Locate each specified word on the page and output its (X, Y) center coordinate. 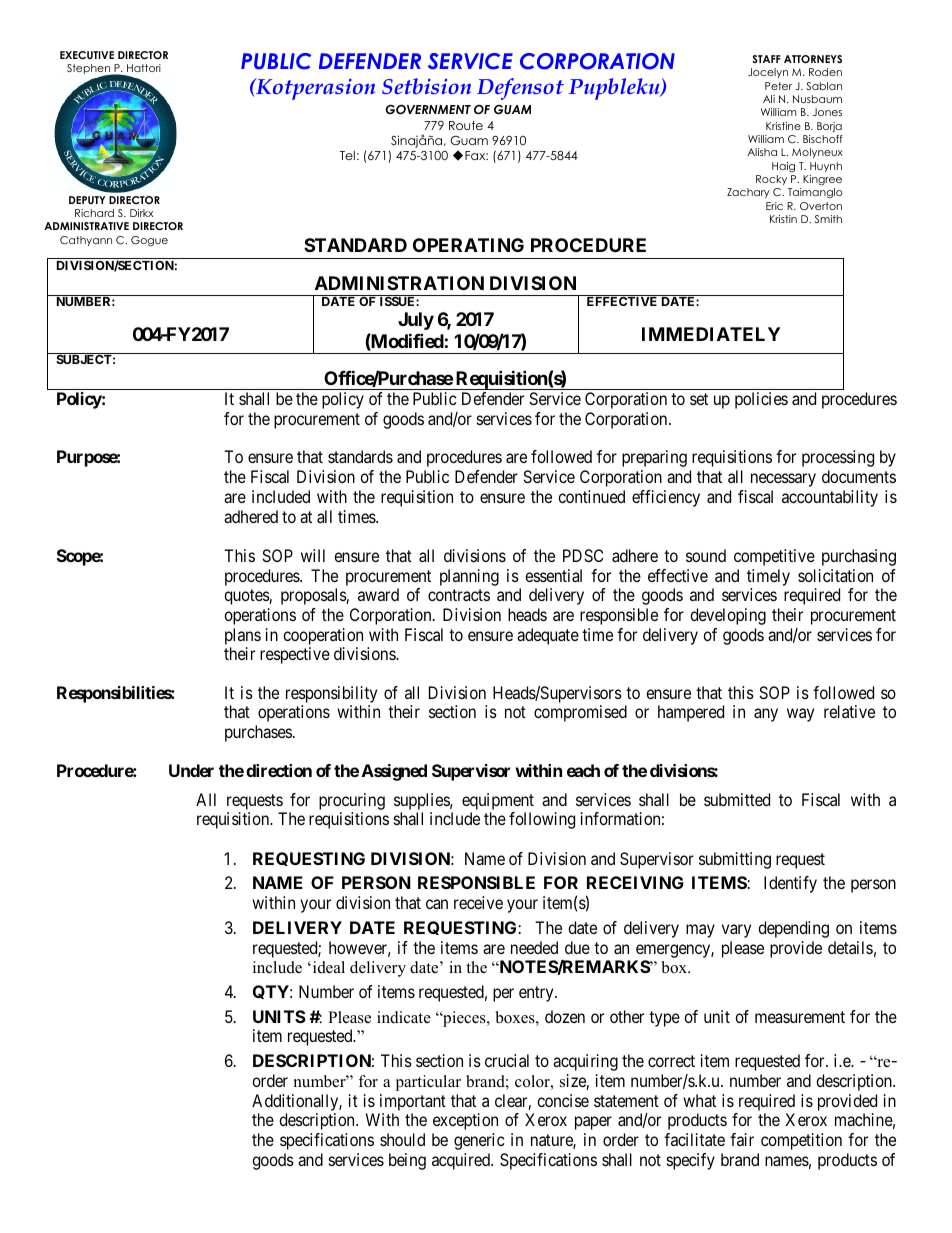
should (402, 1139)
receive (478, 902)
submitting (735, 860)
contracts (459, 595)
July (416, 321)
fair (742, 1139)
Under (191, 770)
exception (465, 1121)
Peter (778, 86)
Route (466, 125)
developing (728, 616)
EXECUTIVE (87, 55)
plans (243, 636)
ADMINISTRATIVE (86, 226)
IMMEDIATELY (711, 334)
